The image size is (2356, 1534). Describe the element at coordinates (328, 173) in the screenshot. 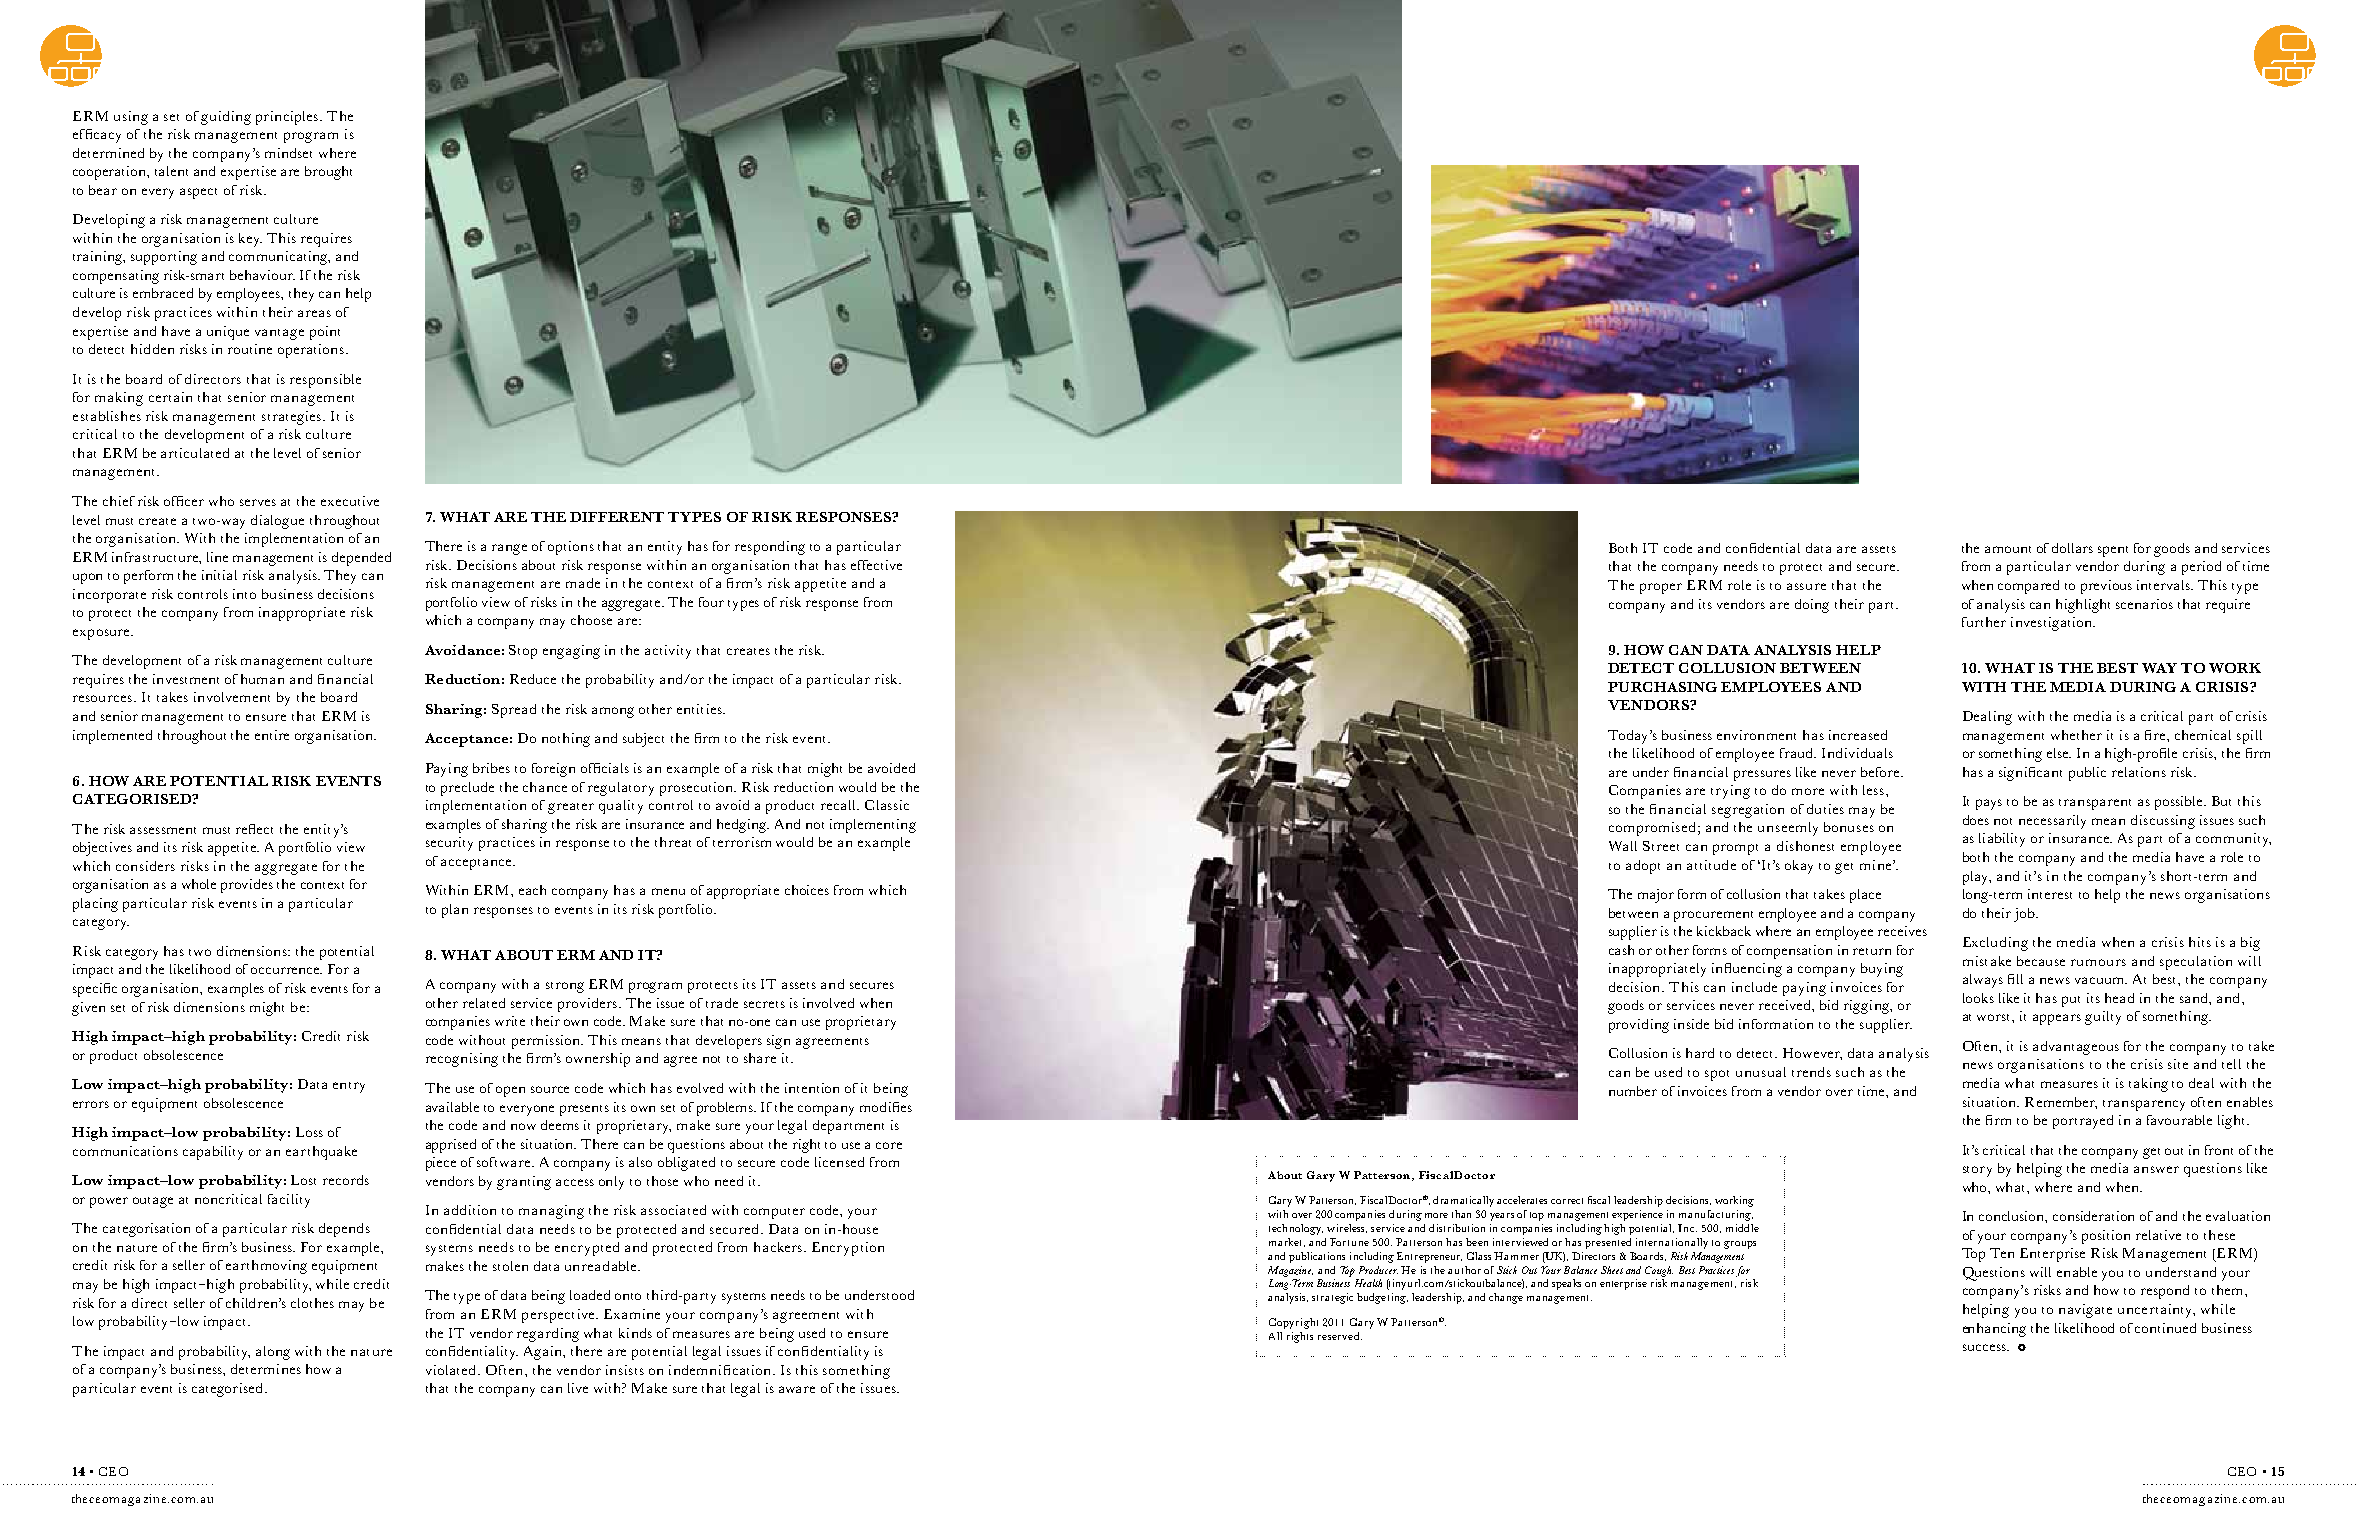

I see `brought` at that location.
